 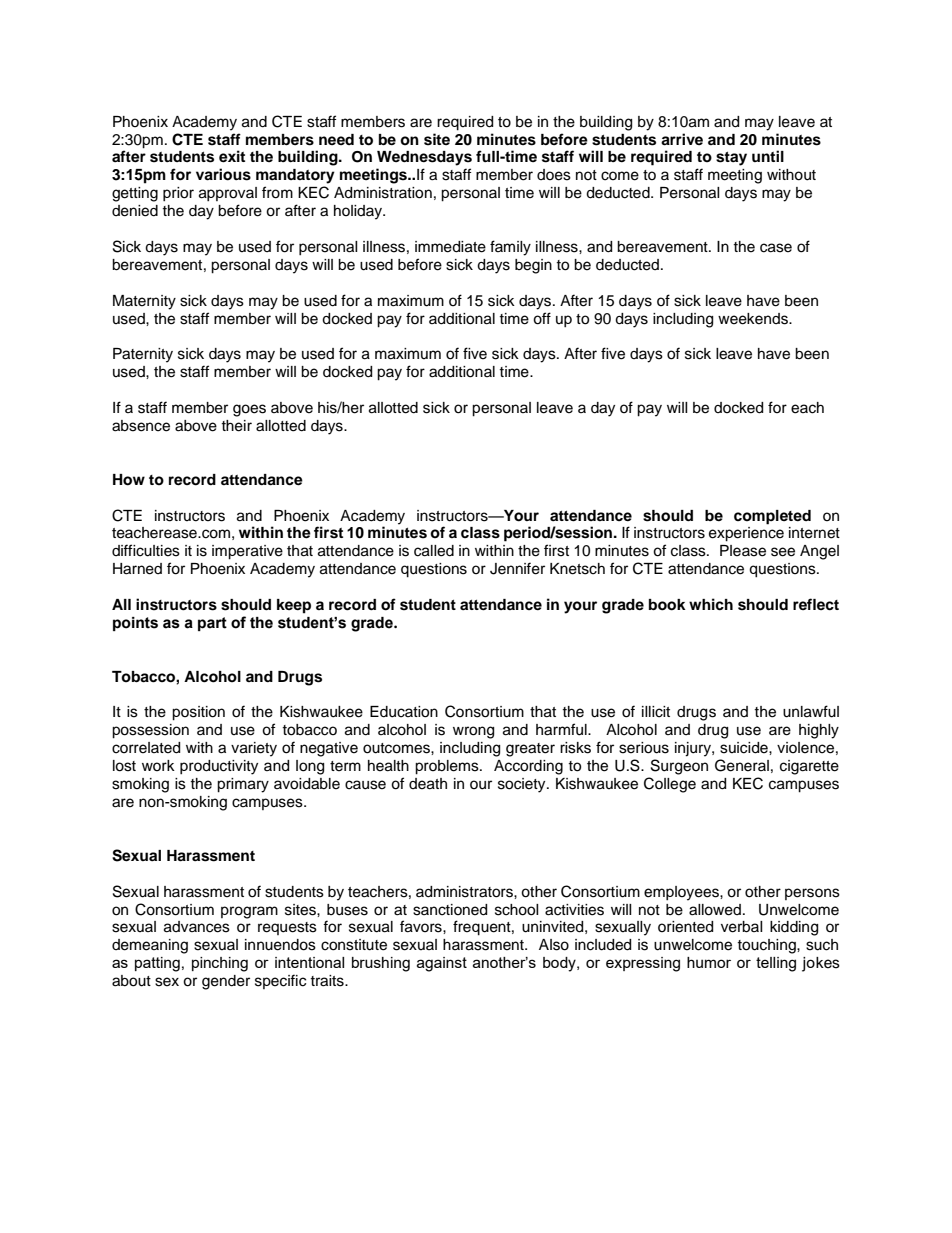 What do you see at coordinates (442, 964) in the document?
I see `against` at bounding box center [442, 964].
